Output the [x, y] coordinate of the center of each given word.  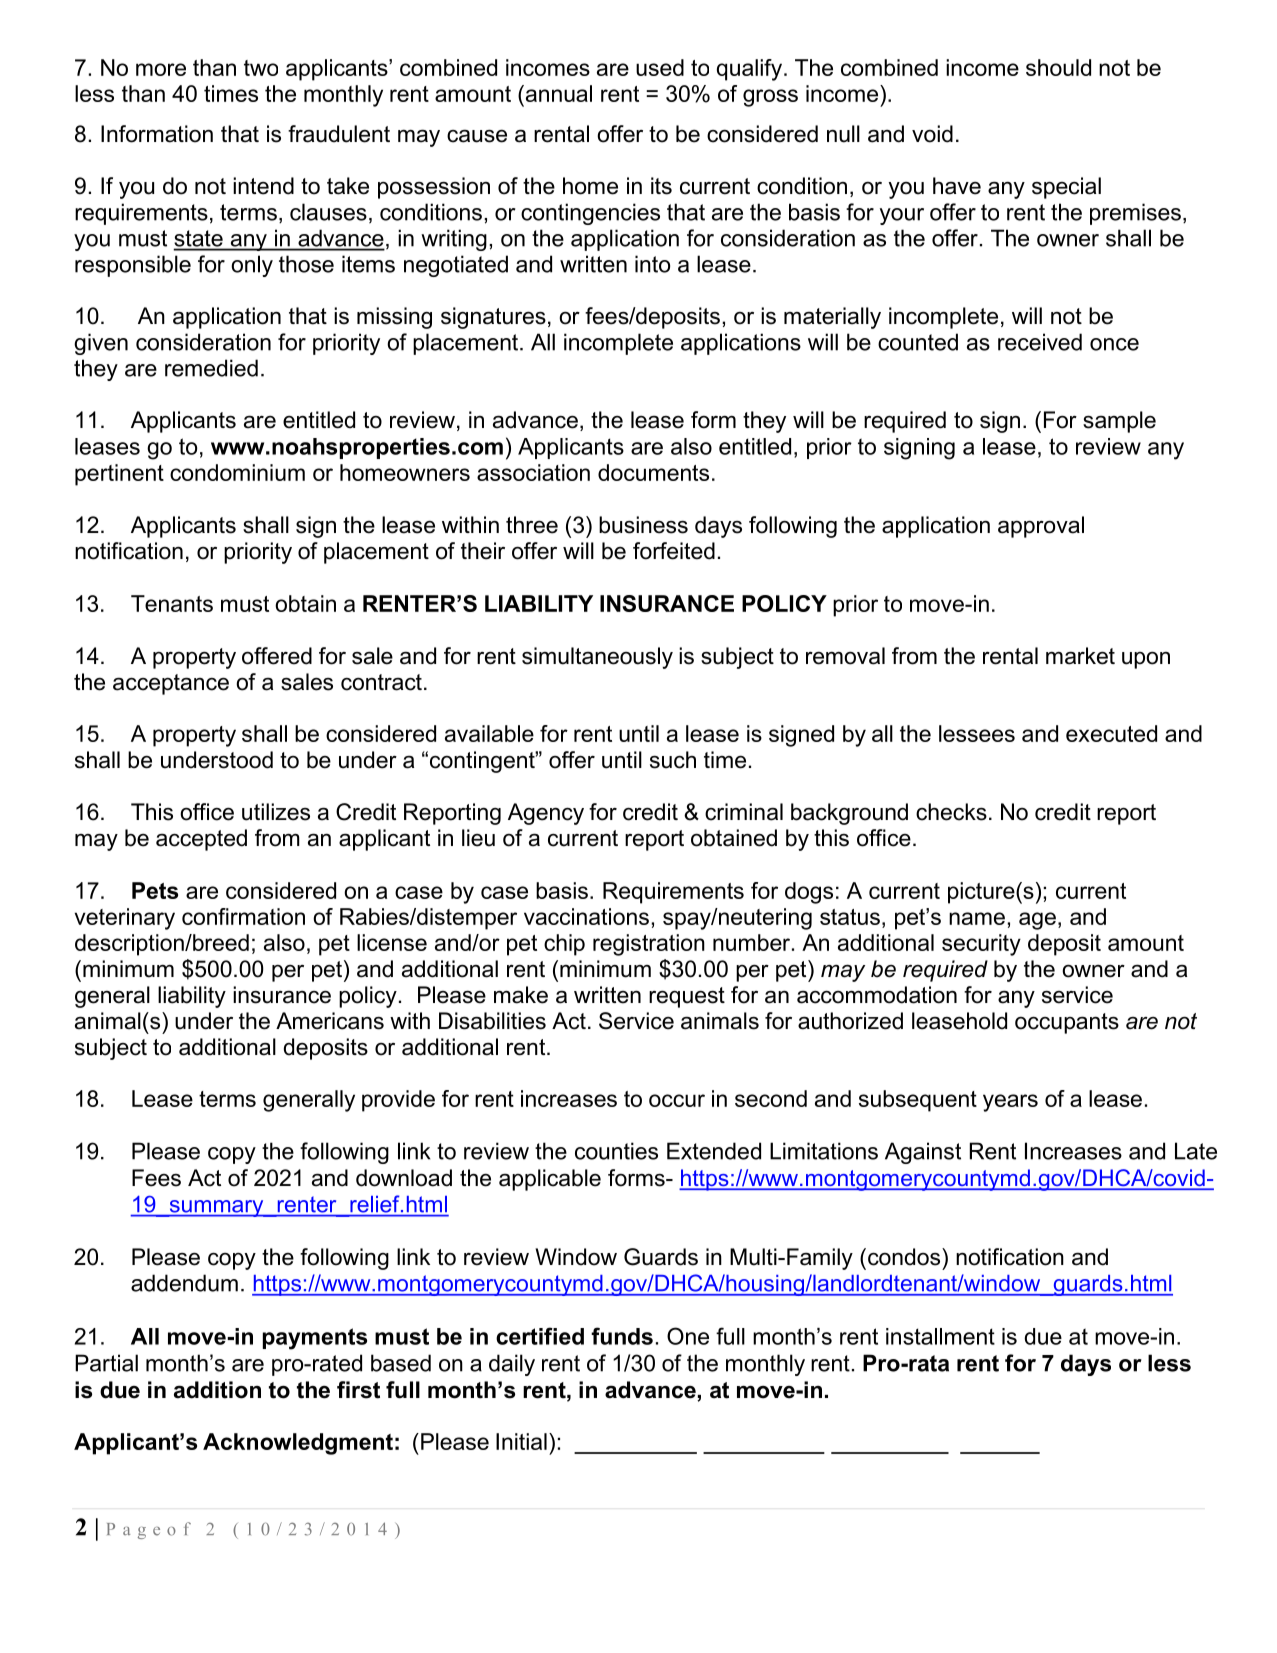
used [660, 67]
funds [622, 1336]
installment [940, 1336]
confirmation [243, 916]
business [643, 525]
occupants [1067, 1023]
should [1058, 67]
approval [1041, 527]
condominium [237, 472]
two [261, 68]
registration [649, 945]
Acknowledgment [298, 1444]
